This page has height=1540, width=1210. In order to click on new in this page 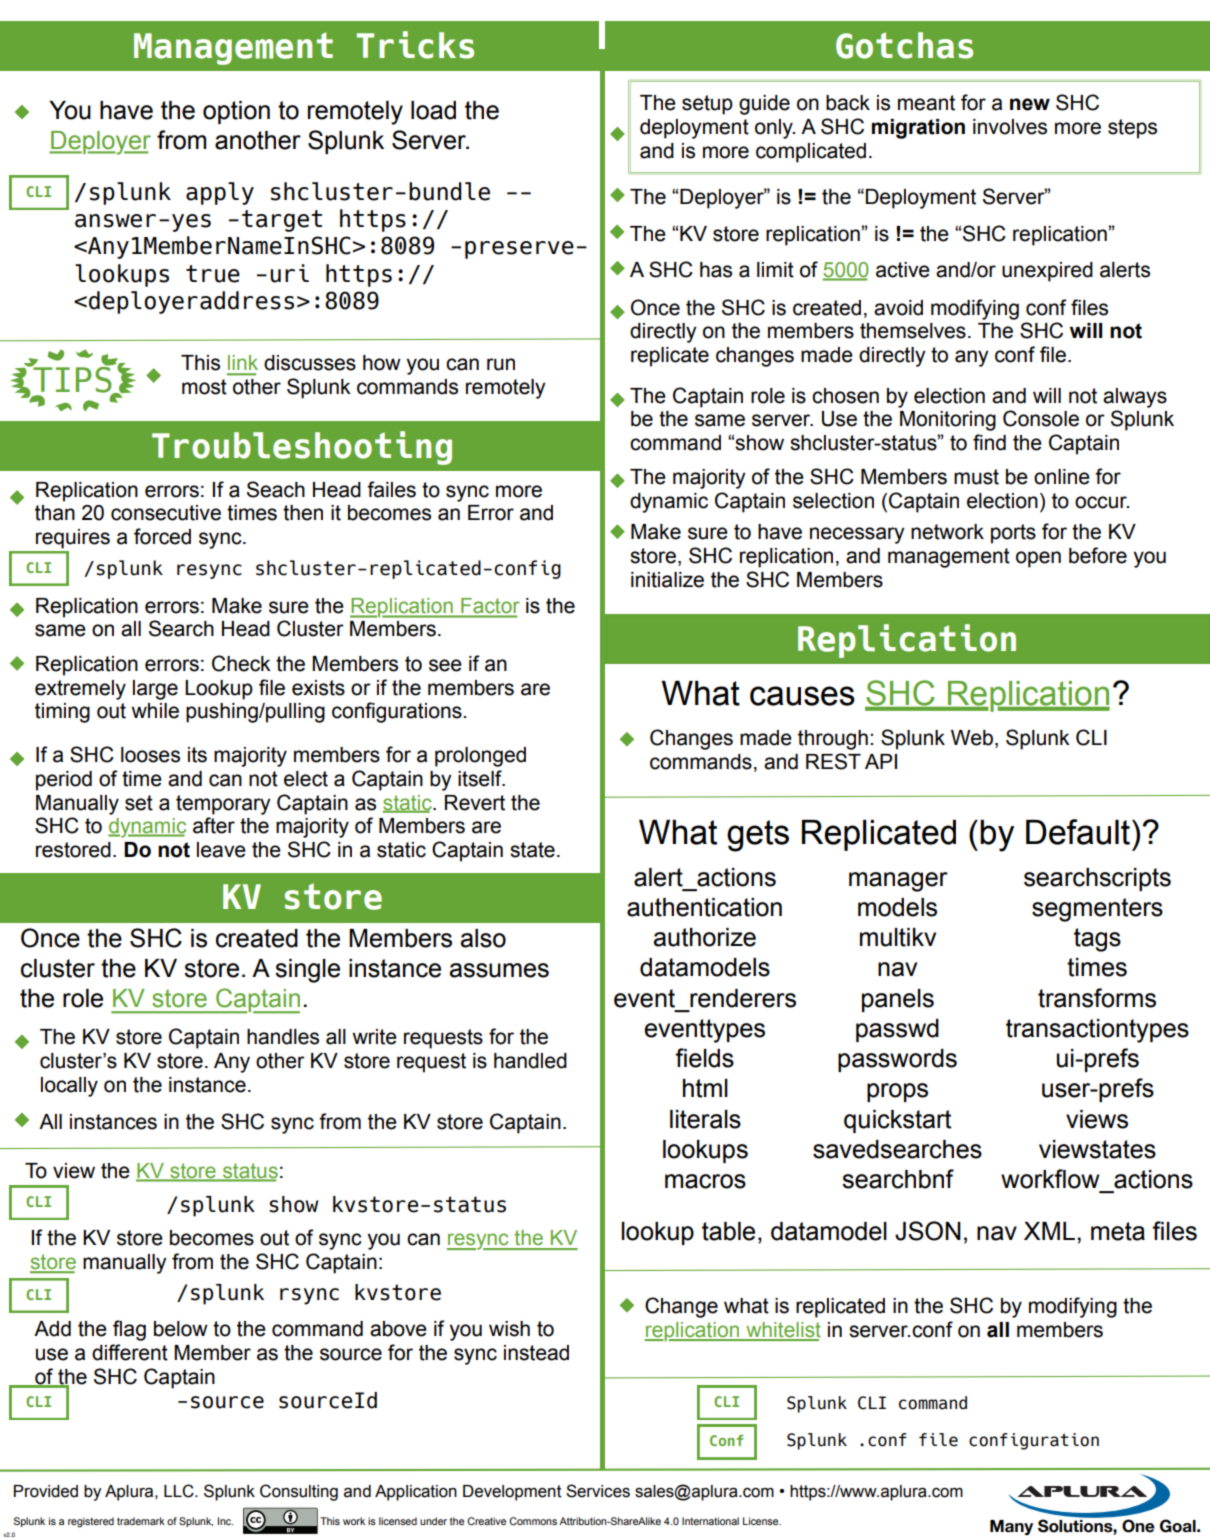, I will do `click(1030, 104)`.
